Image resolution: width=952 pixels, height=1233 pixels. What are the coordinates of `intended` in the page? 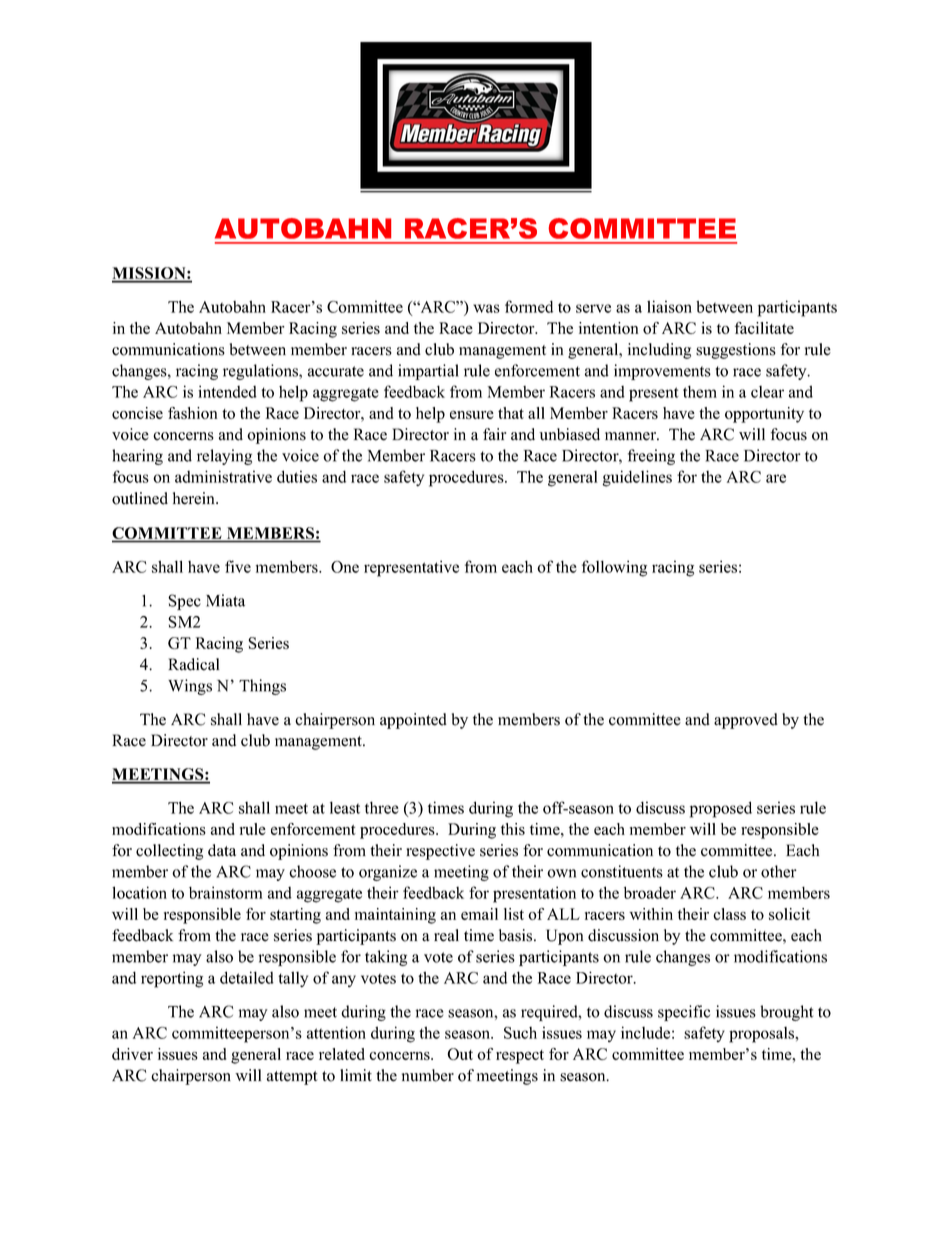 It's located at (227, 391).
